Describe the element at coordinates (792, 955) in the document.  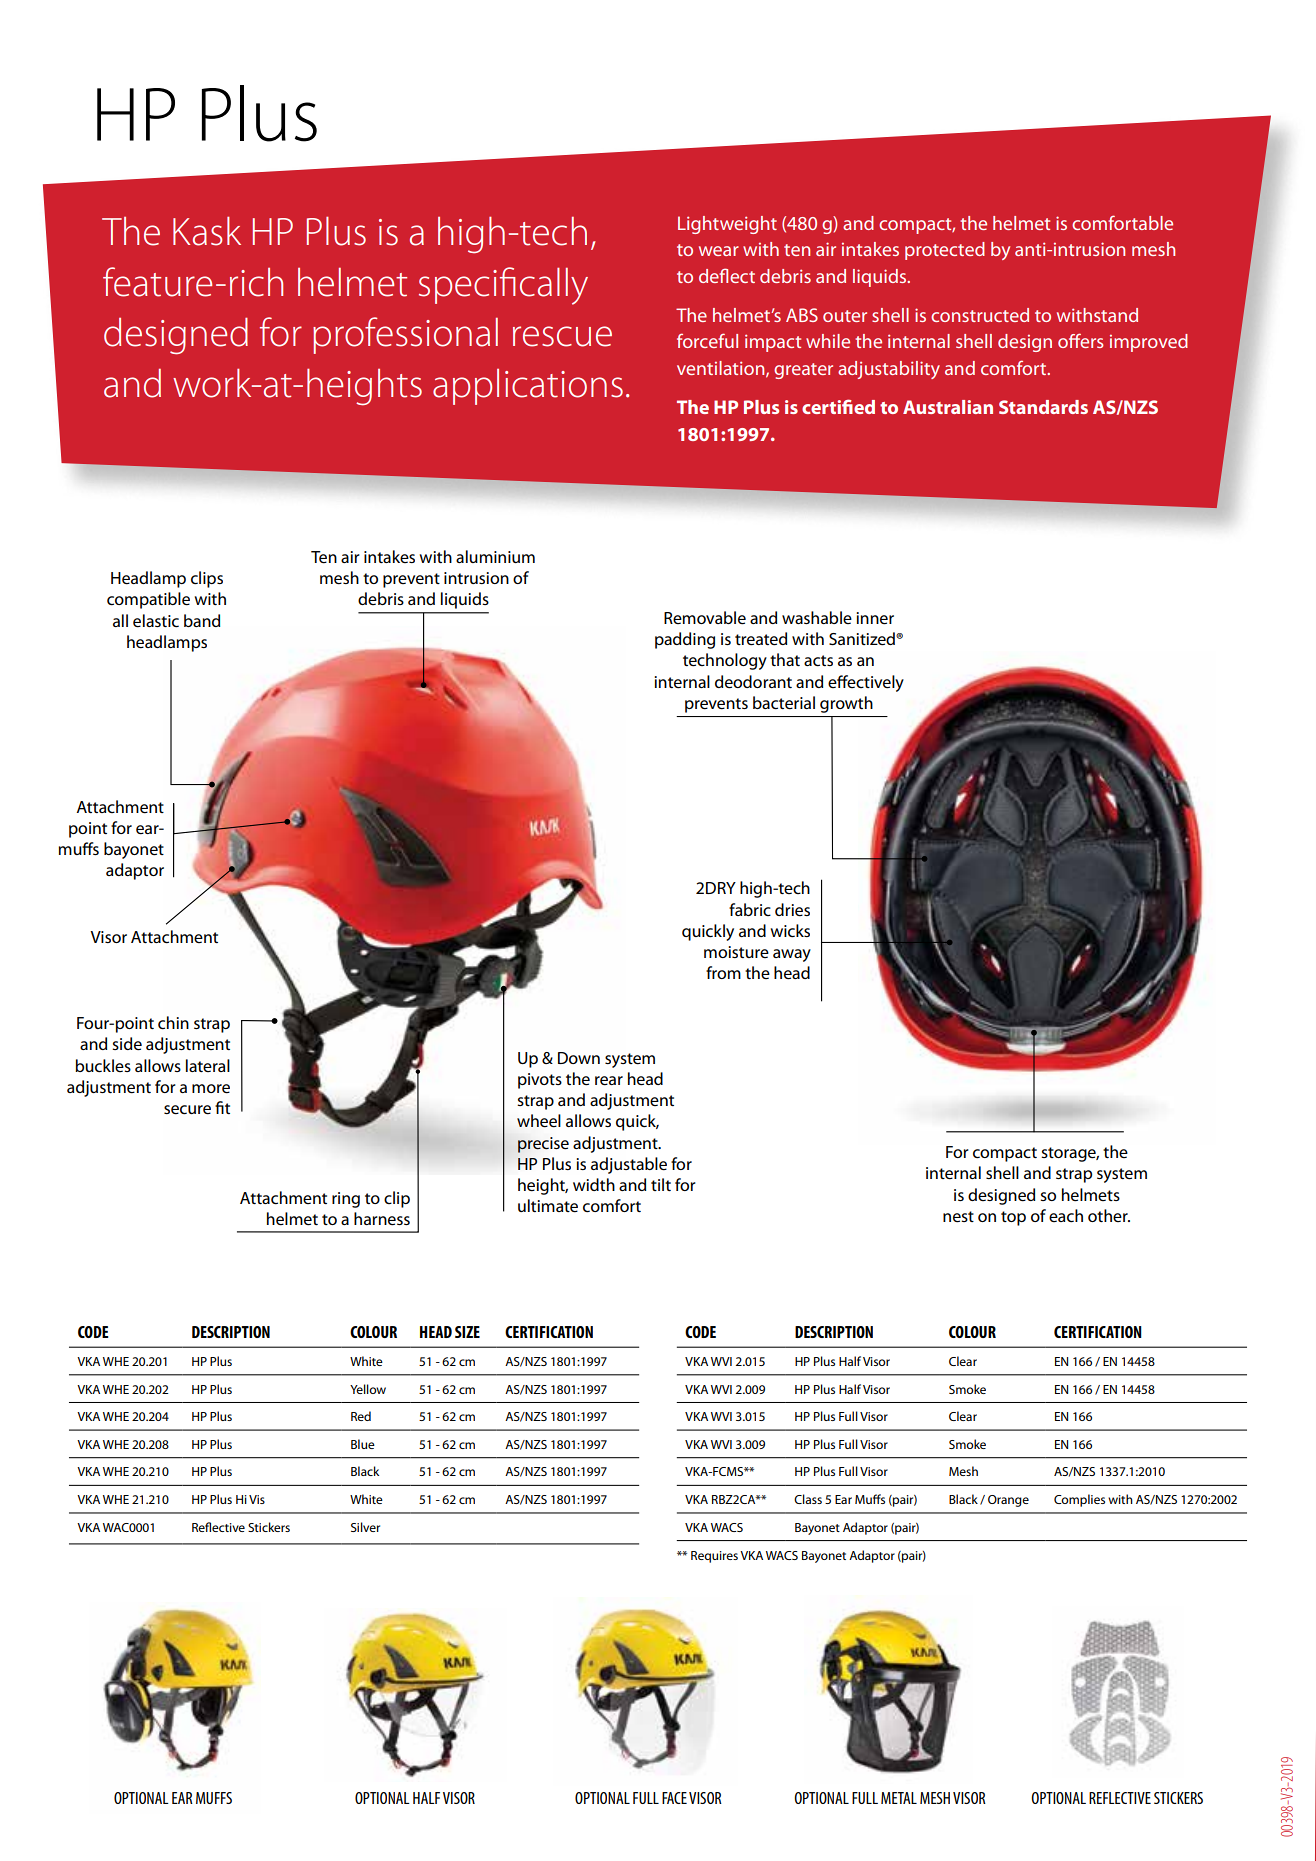
I see `away` at that location.
